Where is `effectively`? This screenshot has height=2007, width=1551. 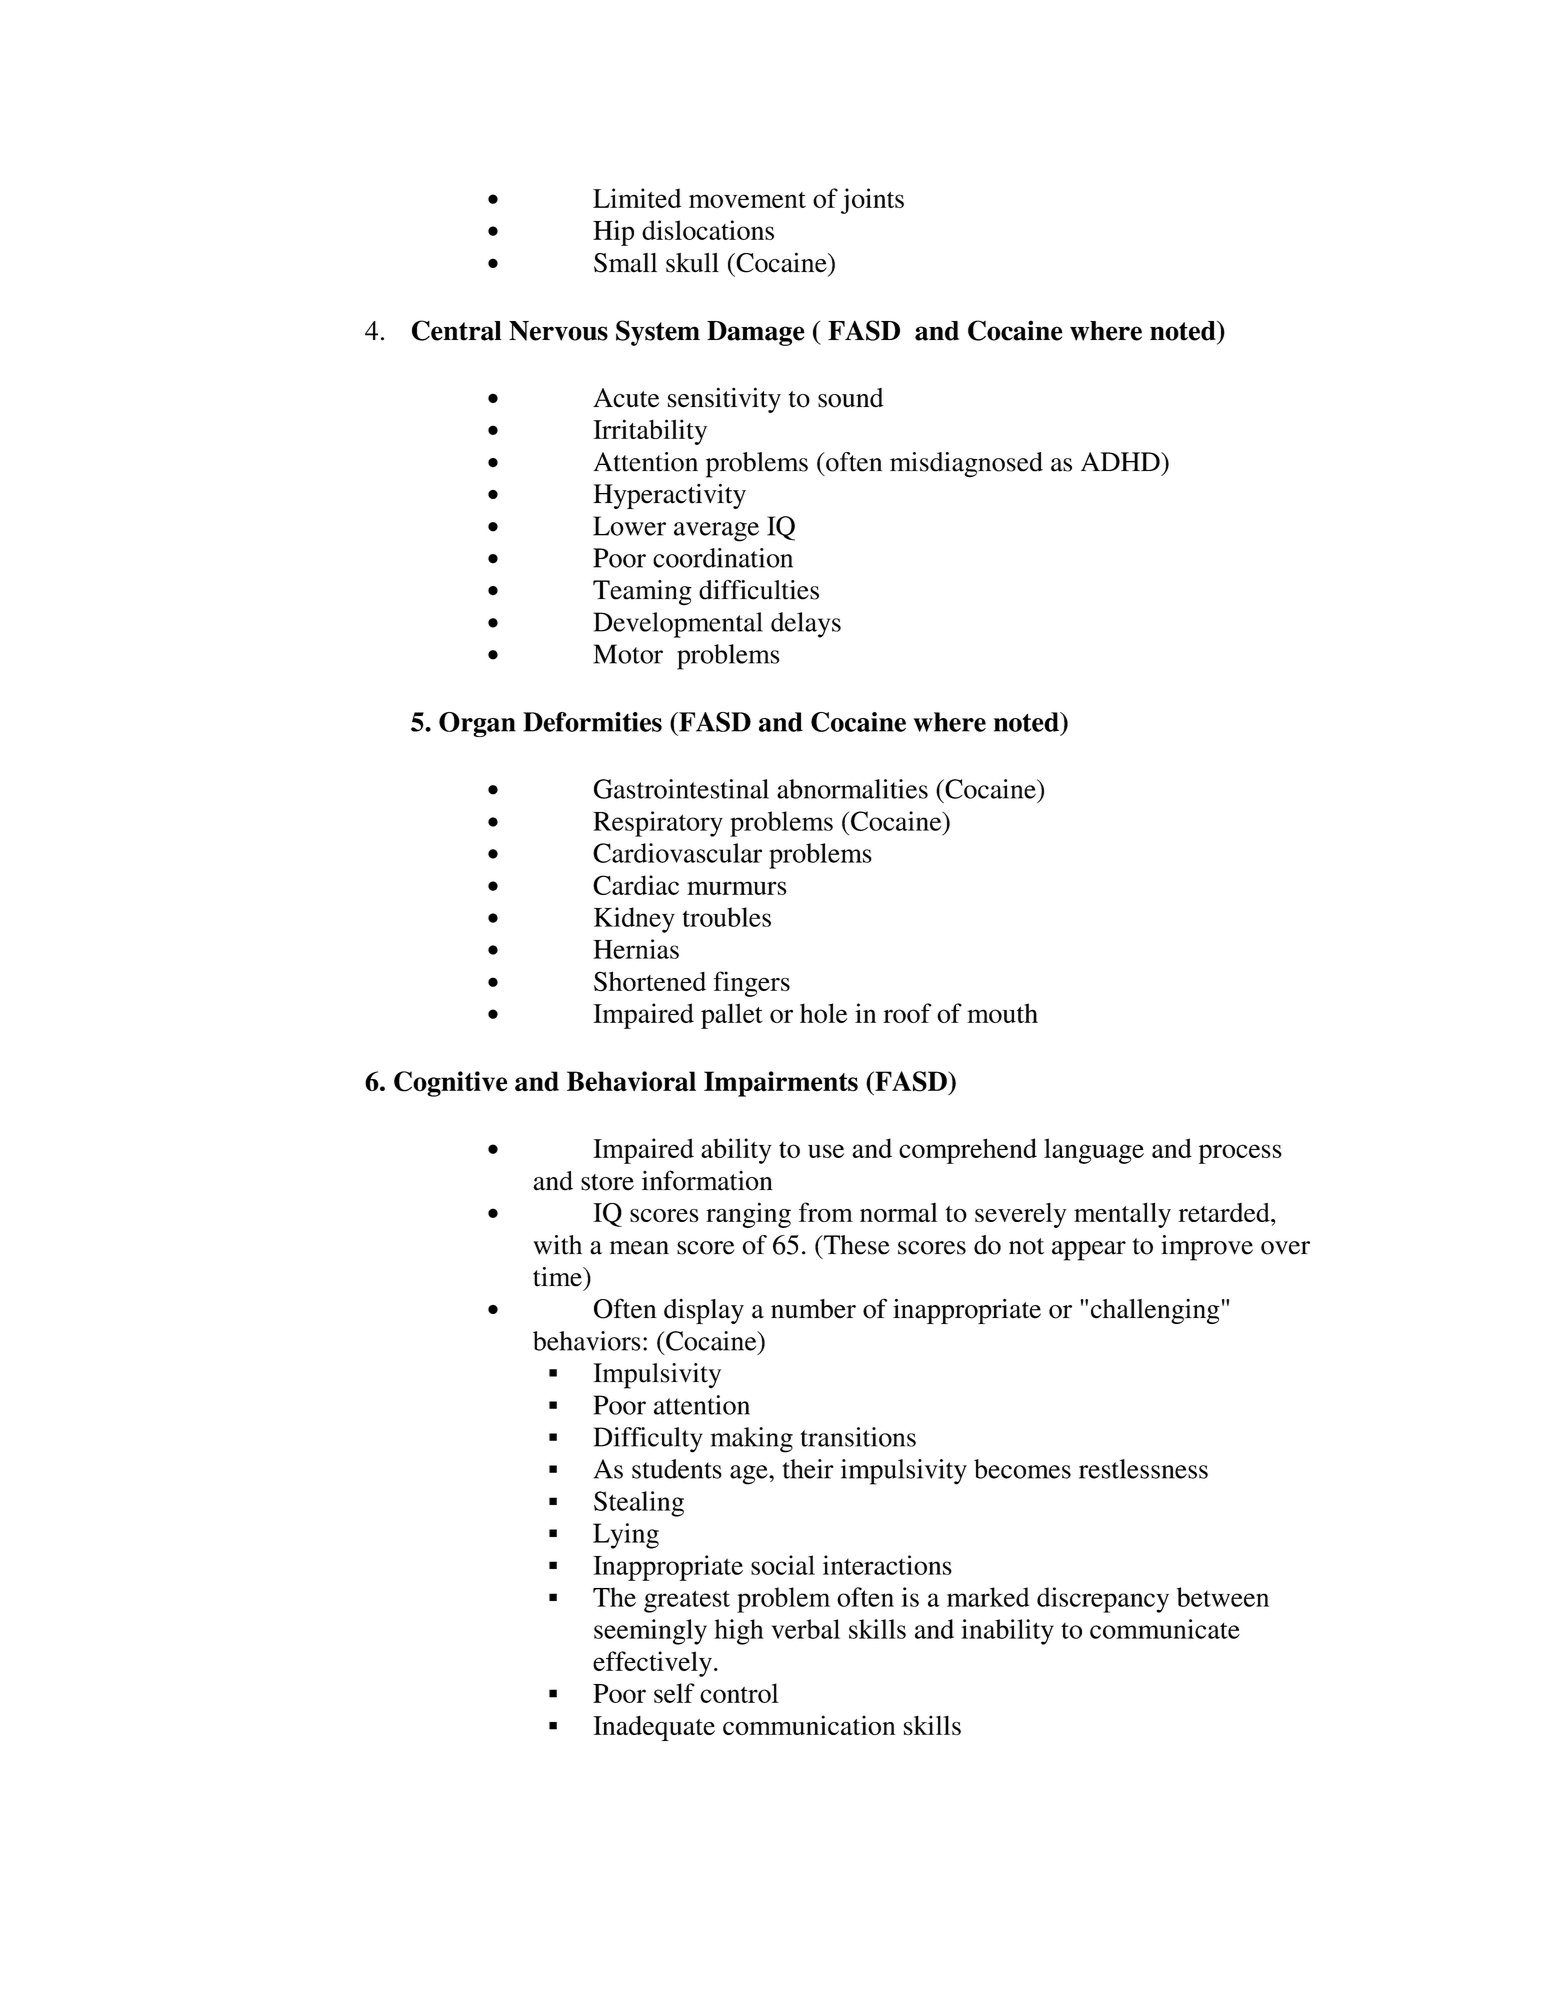
effectively is located at coordinates (652, 1664).
